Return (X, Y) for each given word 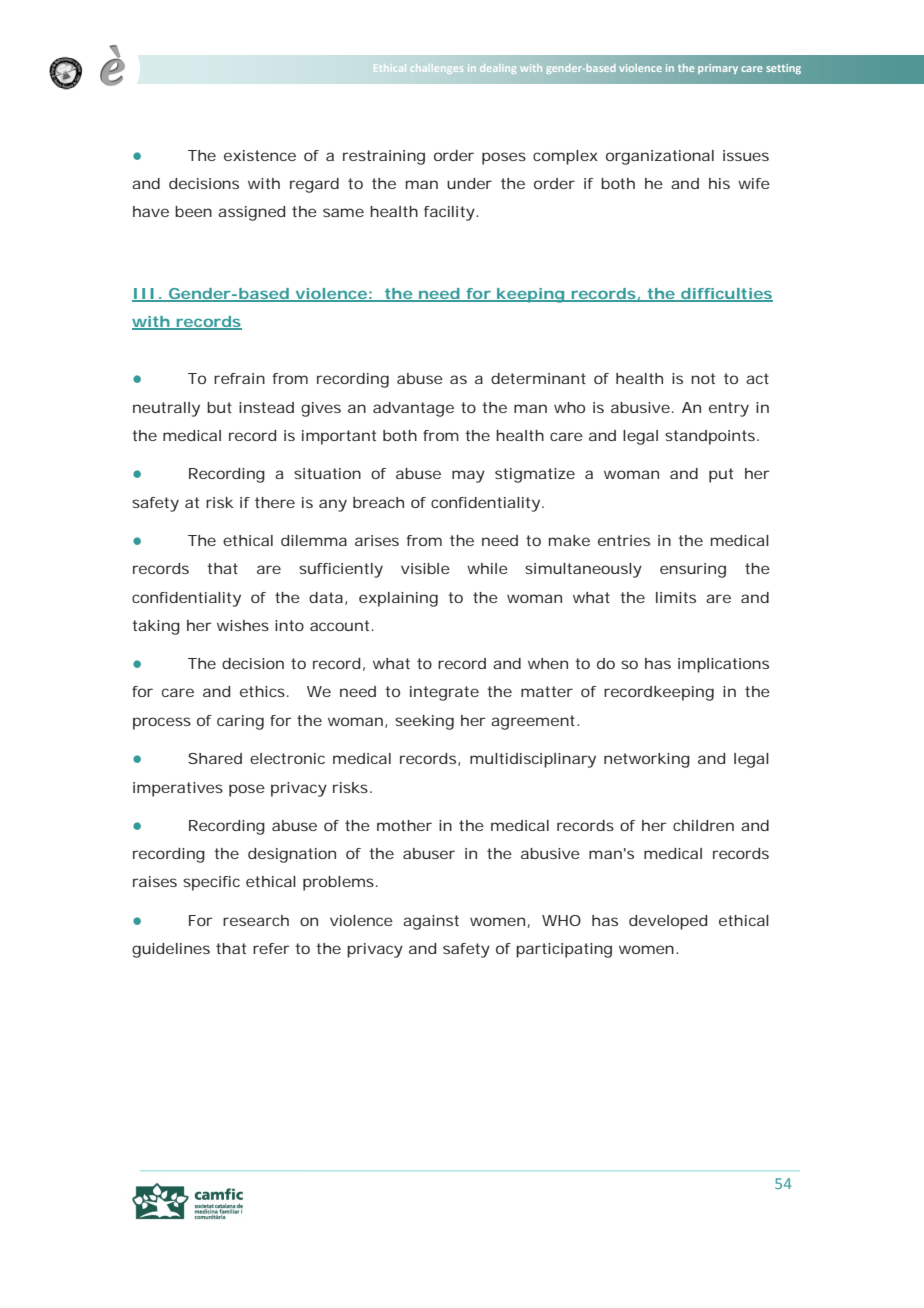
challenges (437, 69)
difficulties (726, 294)
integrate (444, 693)
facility (449, 213)
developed (668, 922)
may (468, 476)
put (721, 475)
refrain (239, 378)
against (431, 922)
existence (260, 155)
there (275, 502)
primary (718, 69)
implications (723, 665)
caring (240, 722)
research (256, 920)
